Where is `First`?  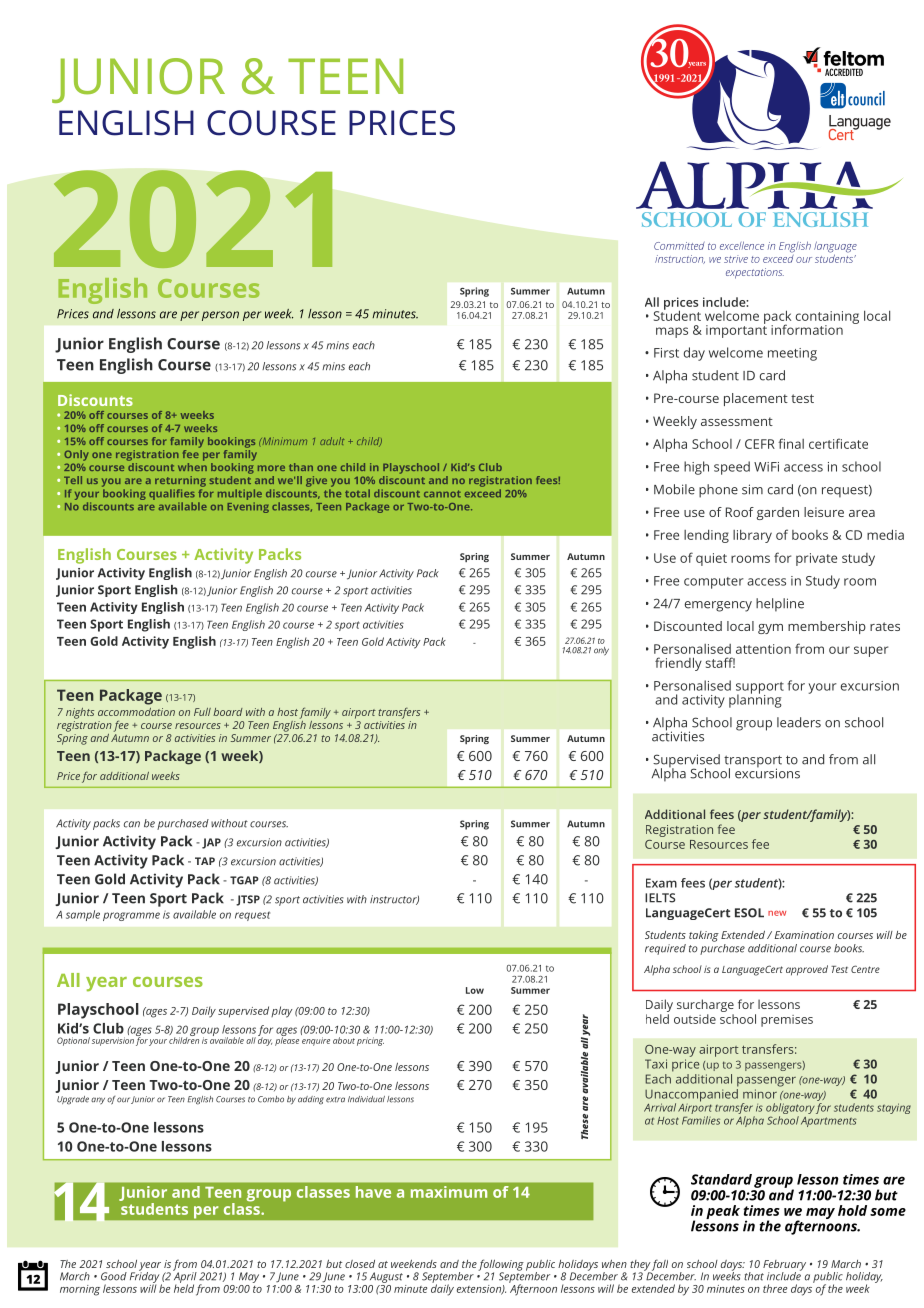
First is located at coordinates (666, 353).
